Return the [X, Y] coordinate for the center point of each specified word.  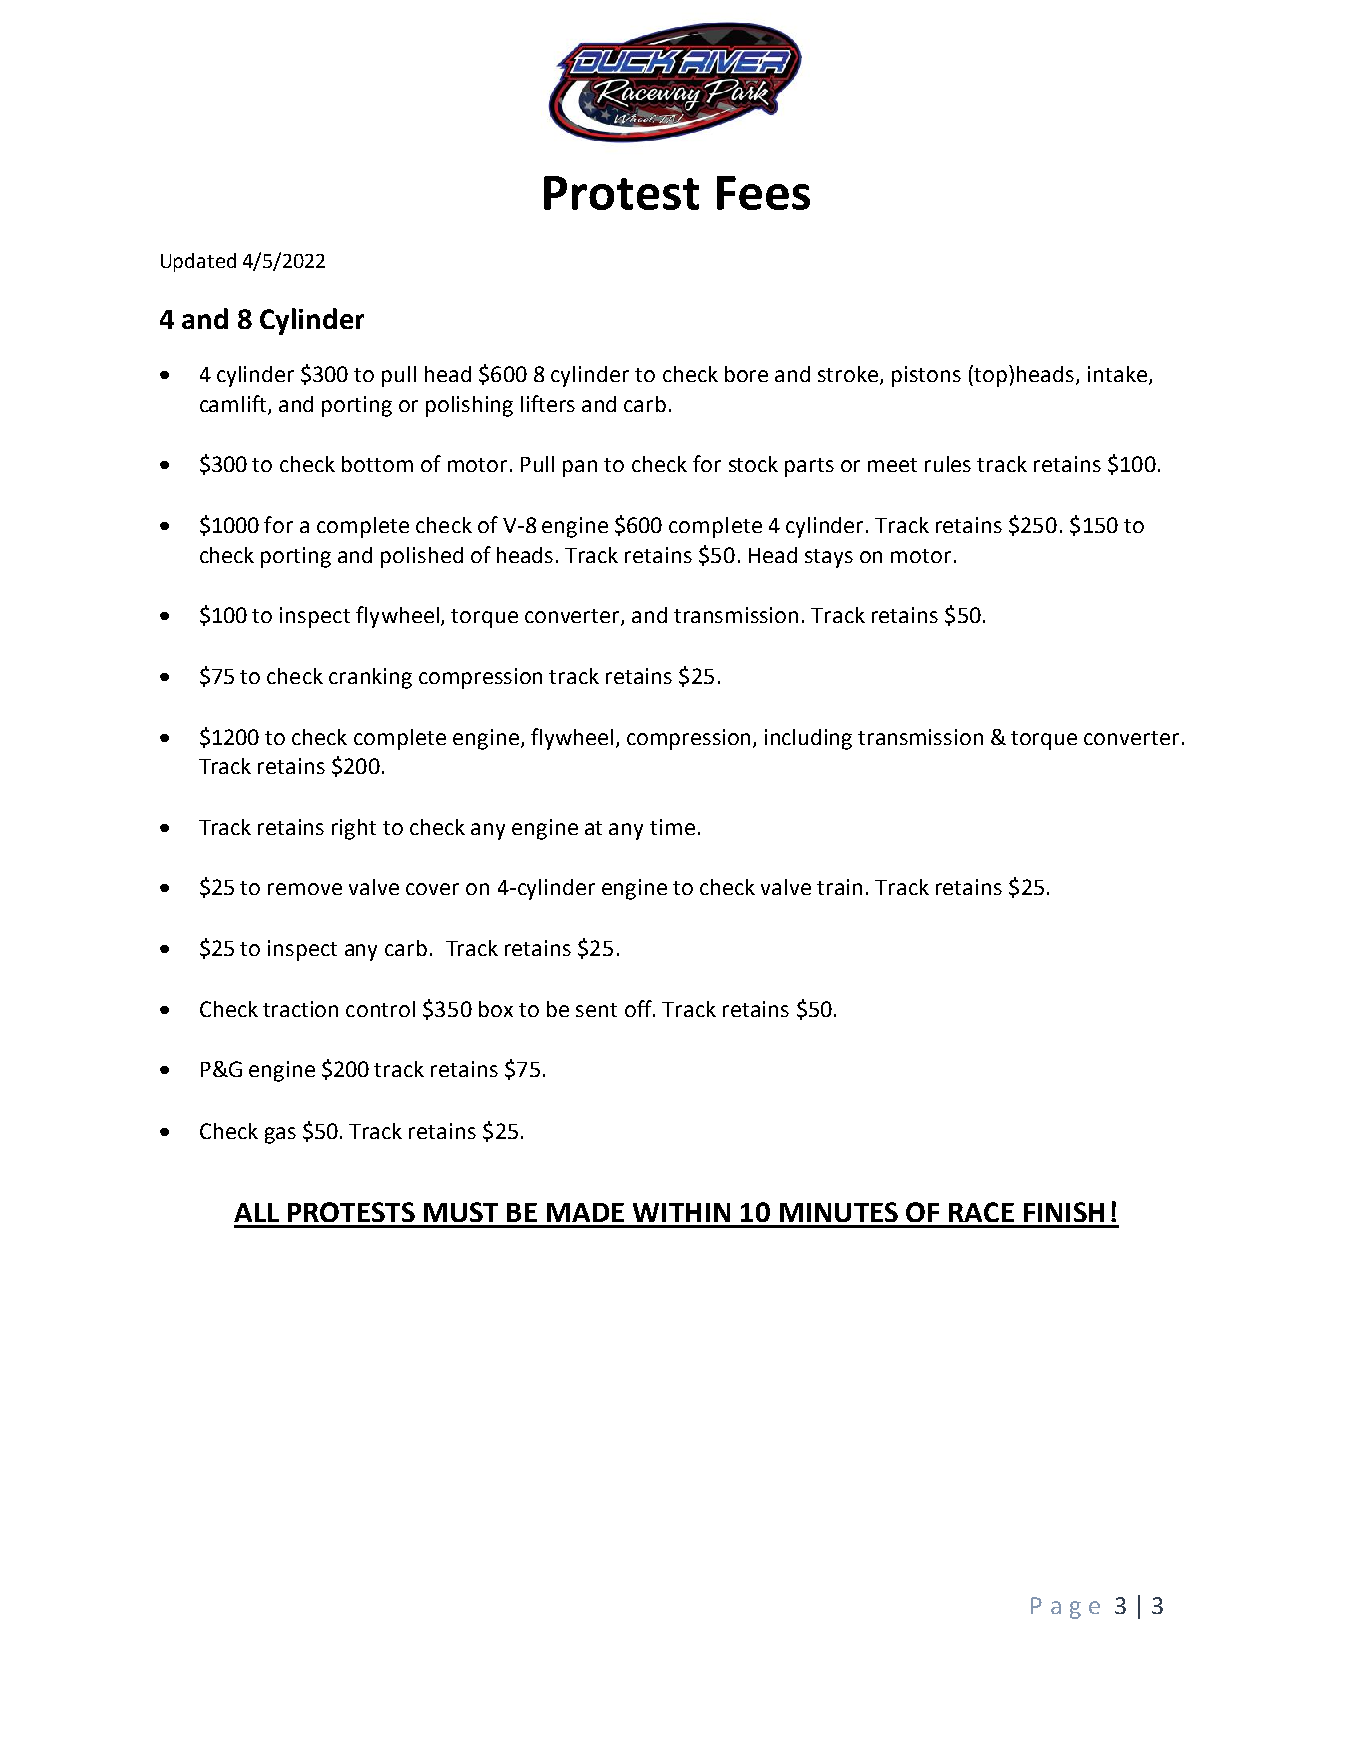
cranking [370, 678]
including [808, 739]
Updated [198, 262]
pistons [926, 376]
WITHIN [681, 1212]
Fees [763, 193]
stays [829, 558]
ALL [256, 1212]
